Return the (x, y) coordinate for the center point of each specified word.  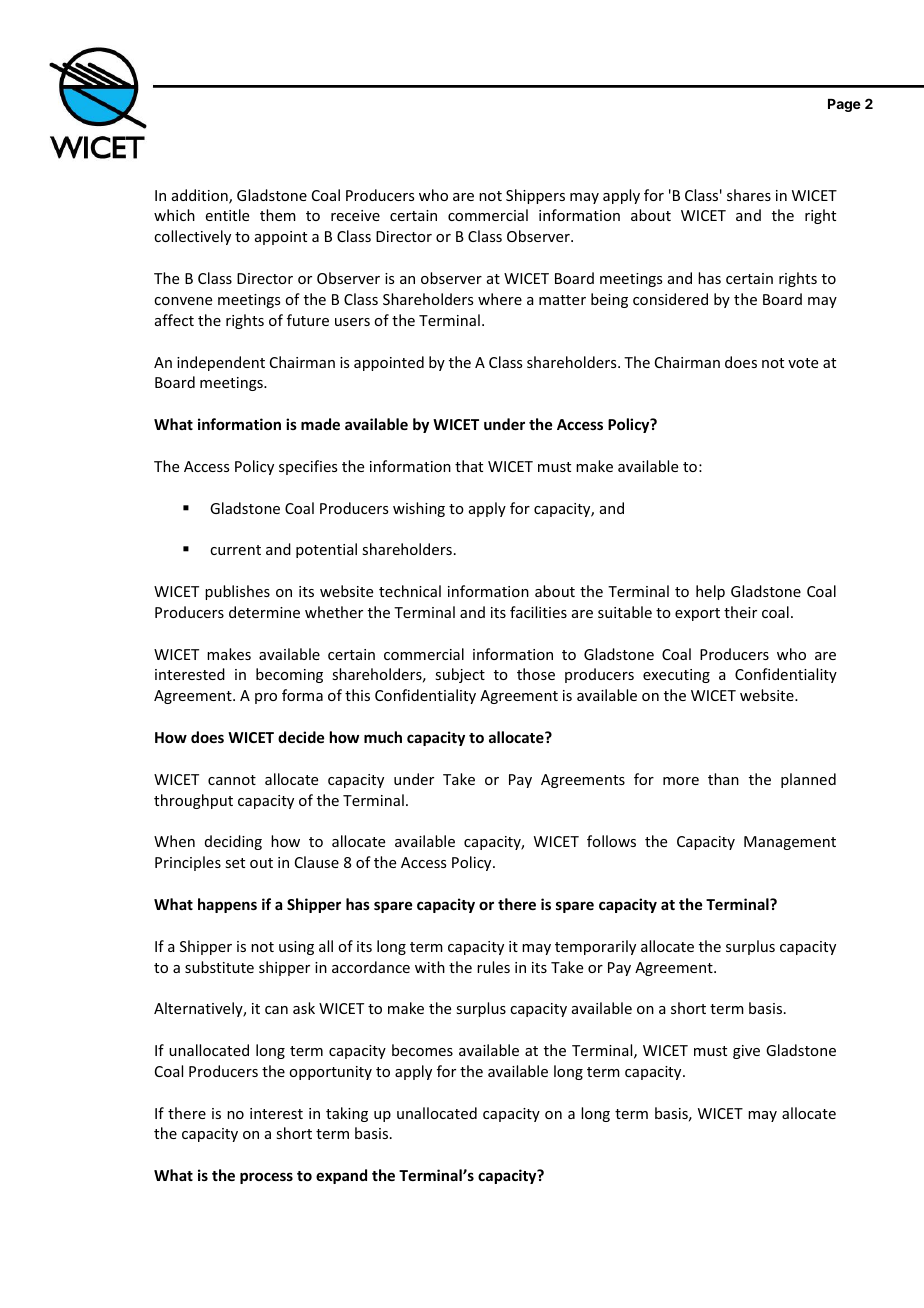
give (746, 1052)
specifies (308, 467)
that (469, 466)
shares (749, 195)
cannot (232, 780)
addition (201, 196)
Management (790, 843)
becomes (422, 1050)
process (266, 1178)
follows (611, 841)
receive (355, 215)
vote (803, 363)
